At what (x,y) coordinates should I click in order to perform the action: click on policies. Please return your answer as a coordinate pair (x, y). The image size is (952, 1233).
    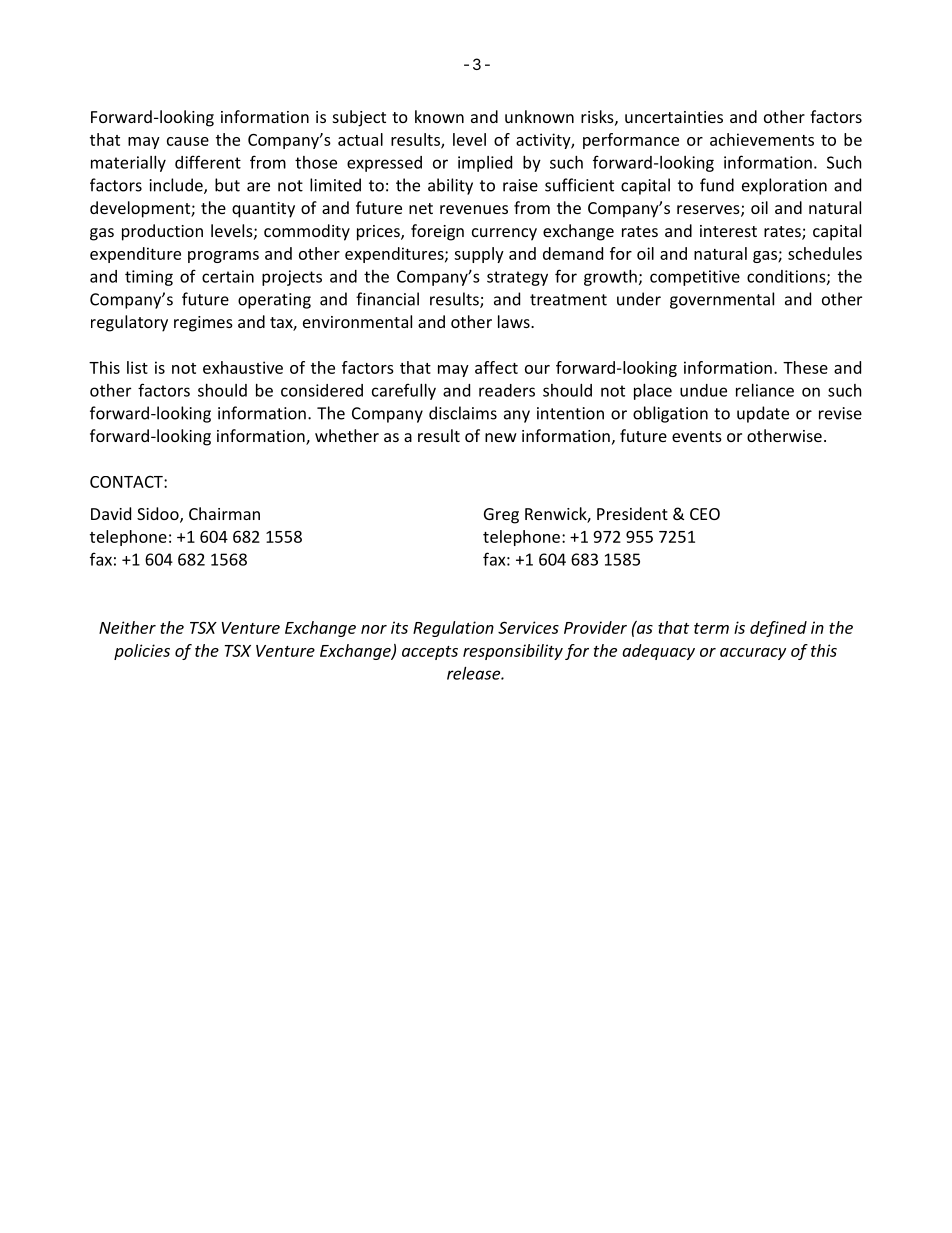
    Looking at the image, I should click on (142, 652).
